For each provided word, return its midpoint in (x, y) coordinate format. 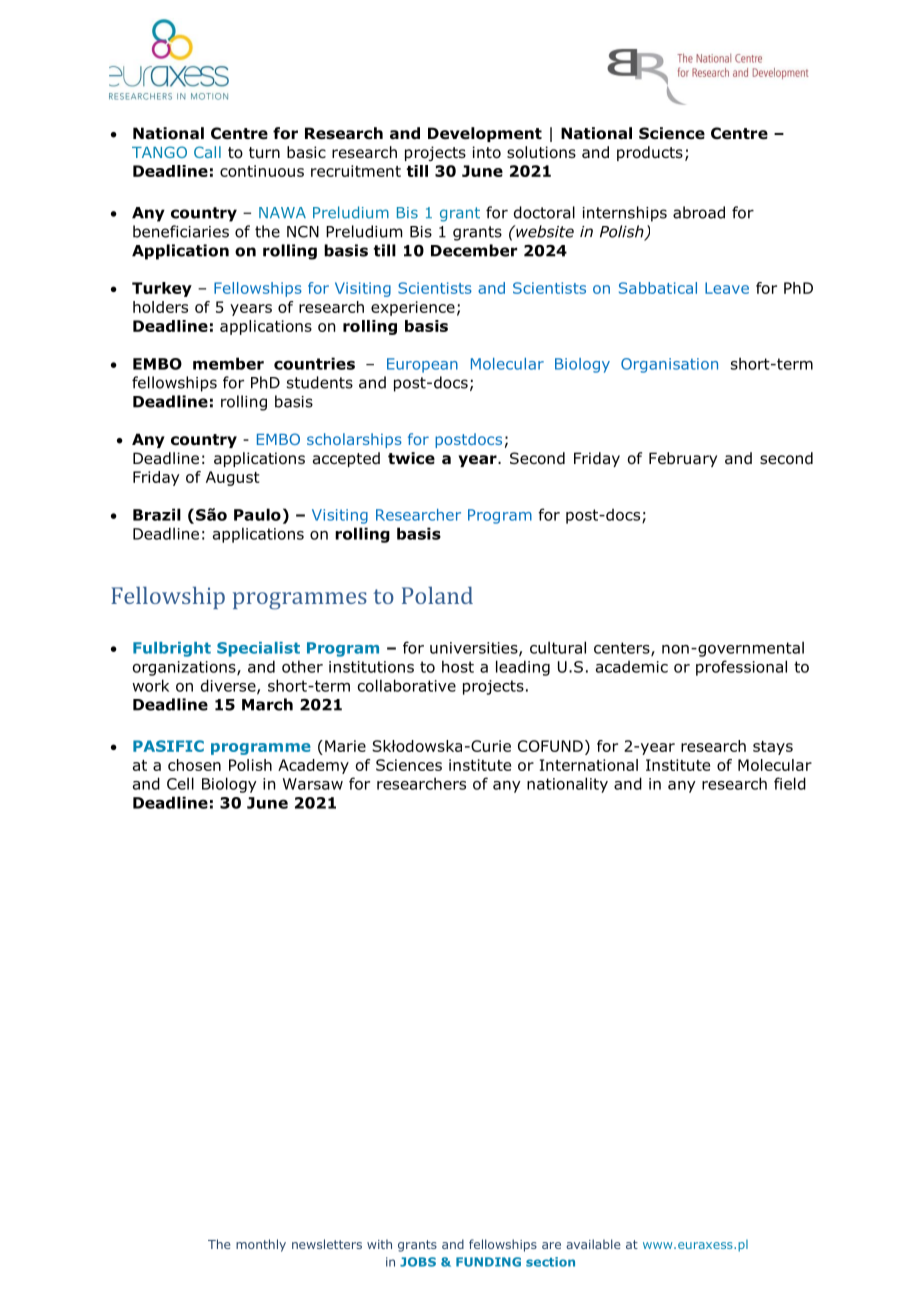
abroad (699, 212)
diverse (229, 686)
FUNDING (488, 1262)
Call (207, 152)
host (458, 666)
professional (741, 668)
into (487, 152)
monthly (261, 1245)
